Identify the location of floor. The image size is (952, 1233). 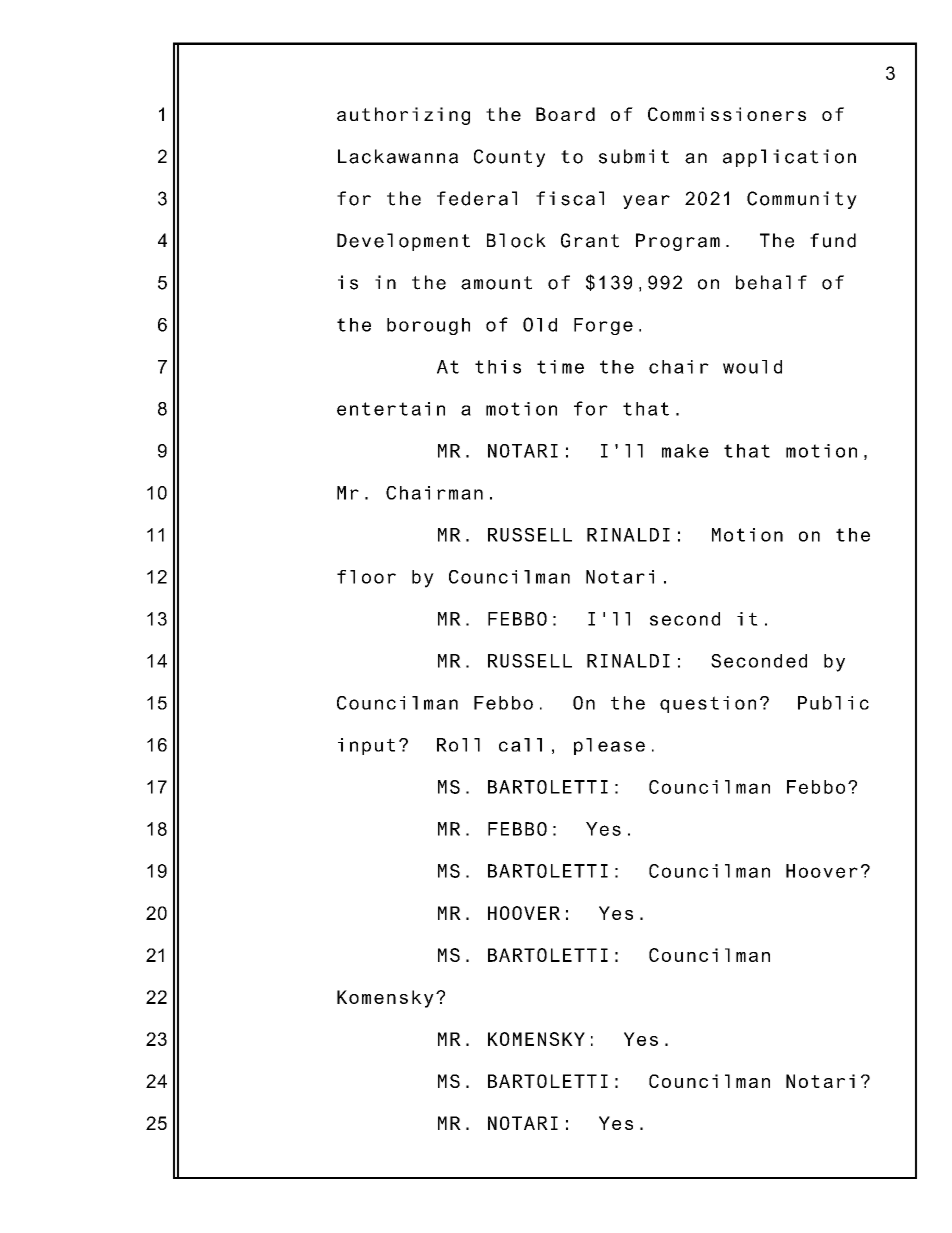
(366, 577).
